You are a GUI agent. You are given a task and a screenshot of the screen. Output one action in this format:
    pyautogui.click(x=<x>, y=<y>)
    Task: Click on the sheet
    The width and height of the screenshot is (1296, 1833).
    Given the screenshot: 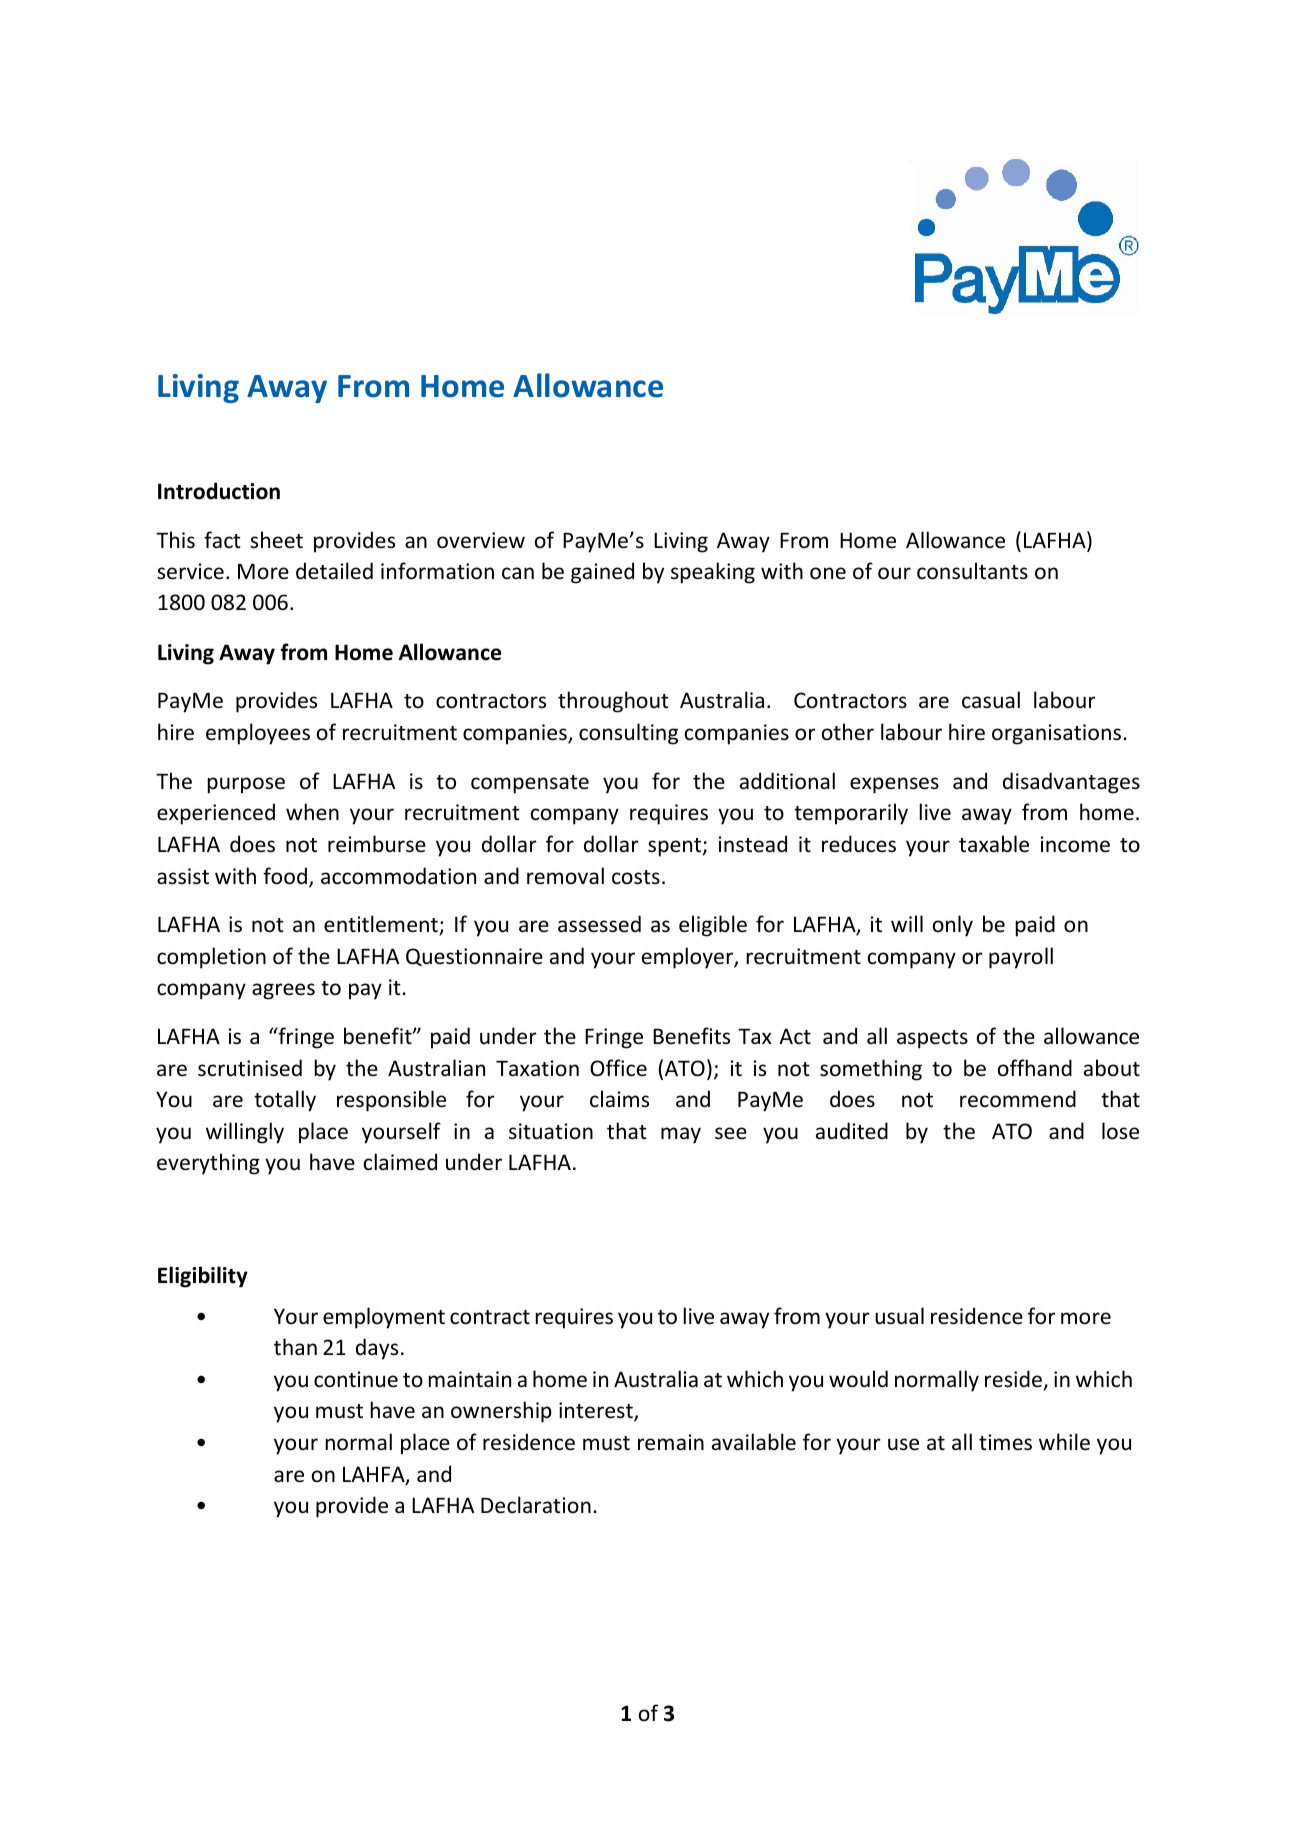 What is the action you would take?
    pyautogui.click(x=276, y=539)
